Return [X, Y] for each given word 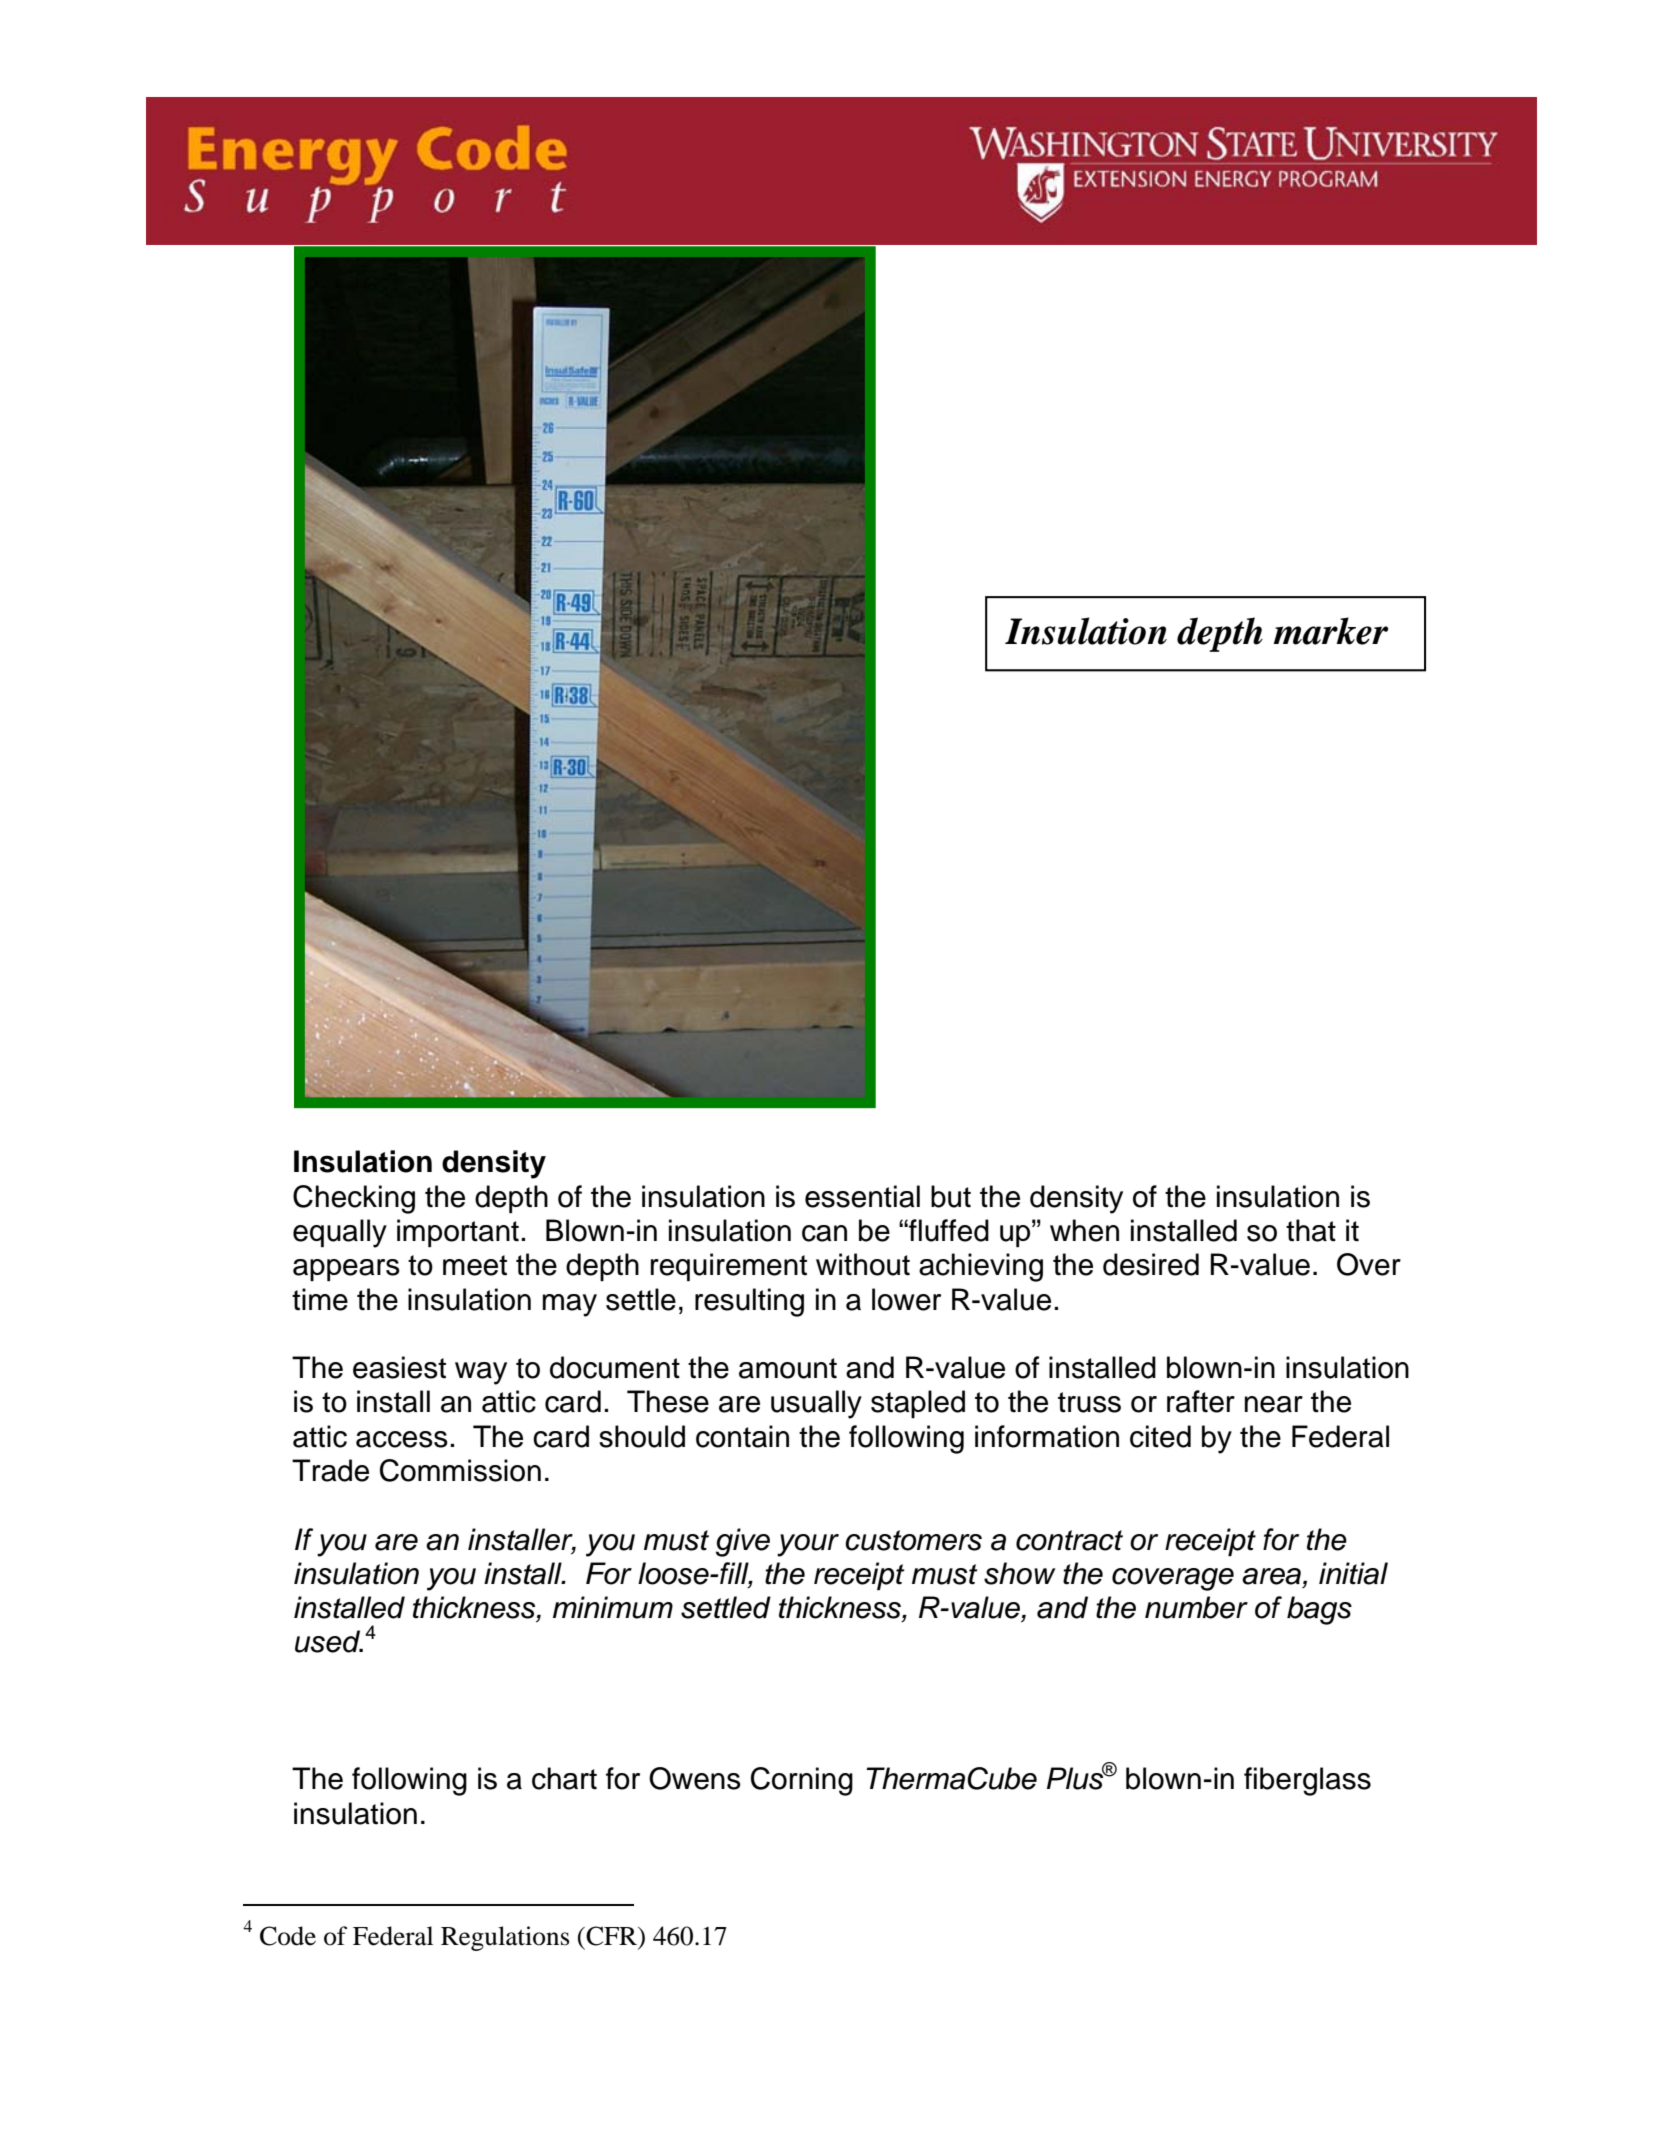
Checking [354, 1199]
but [951, 1196]
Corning [802, 1781]
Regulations [505, 1938]
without [863, 1264]
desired [1151, 1264]
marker [1331, 631]
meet [475, 1265]
